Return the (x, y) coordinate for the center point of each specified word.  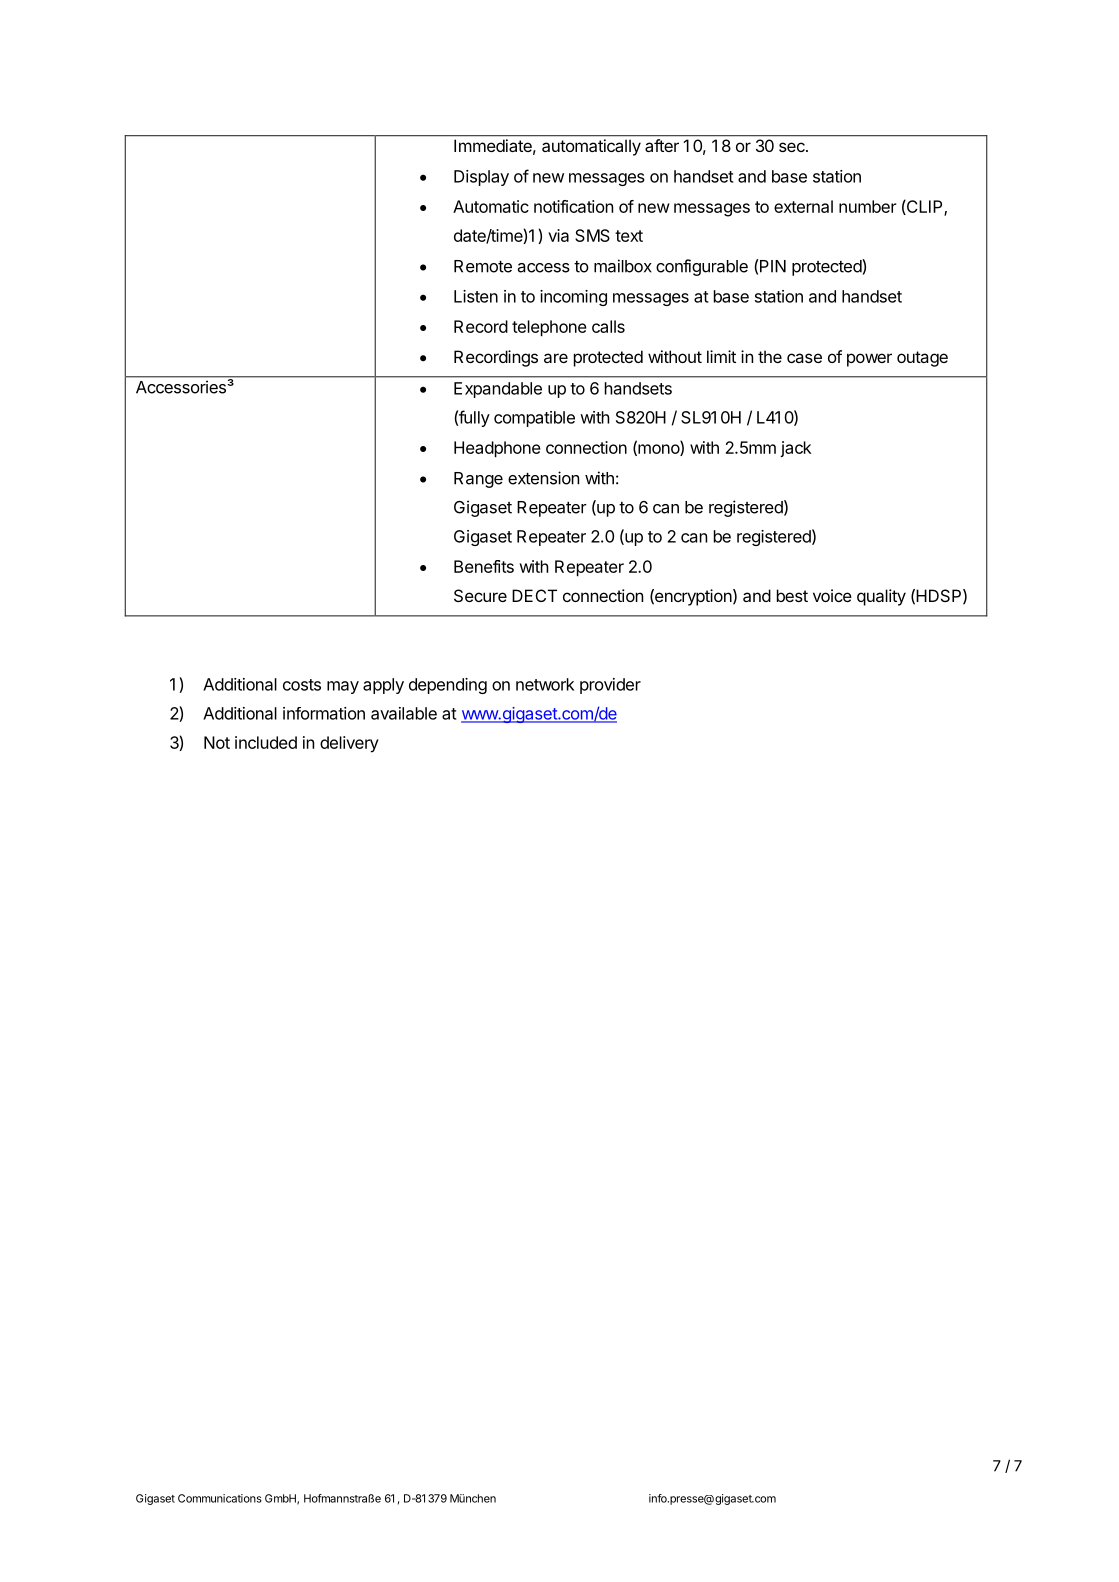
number (868, 206)
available (404, 713)
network (545, 684)
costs (302, 685)
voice (832, 595)
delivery (349, 744)
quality (881, 597)
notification (573, 206)
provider (610, 686)
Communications (220, 1498)
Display (481, 178)
